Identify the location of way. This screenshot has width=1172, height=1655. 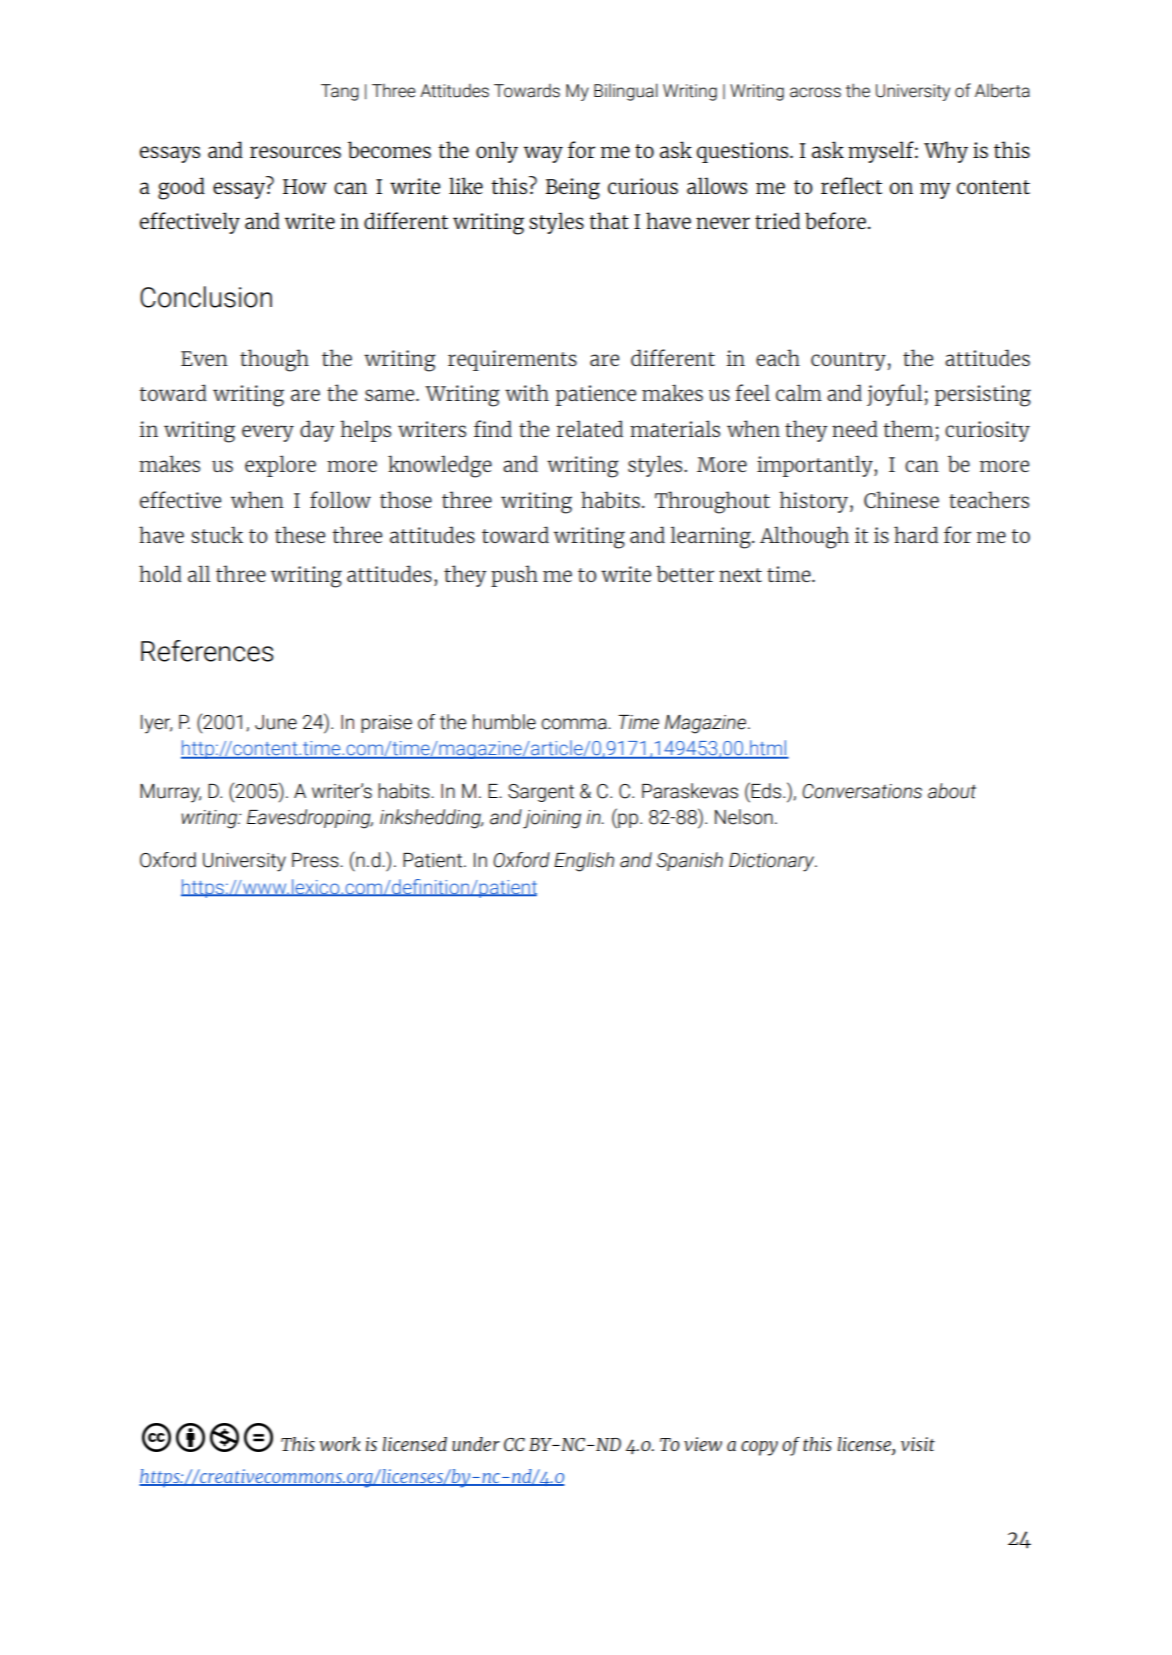
(543, 154).
